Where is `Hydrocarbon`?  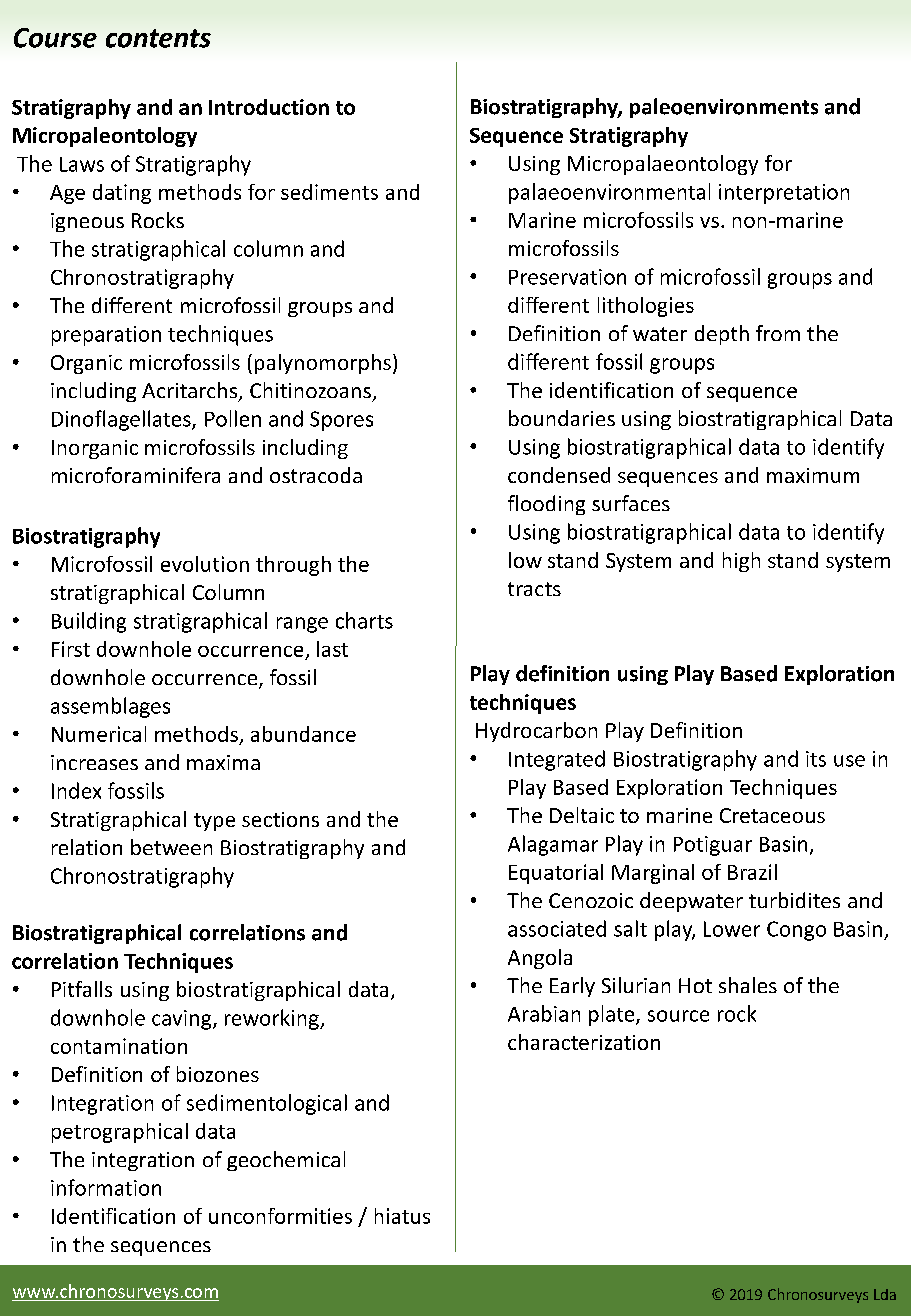
Hydrocarbon is located at coordinates (536, 732).
